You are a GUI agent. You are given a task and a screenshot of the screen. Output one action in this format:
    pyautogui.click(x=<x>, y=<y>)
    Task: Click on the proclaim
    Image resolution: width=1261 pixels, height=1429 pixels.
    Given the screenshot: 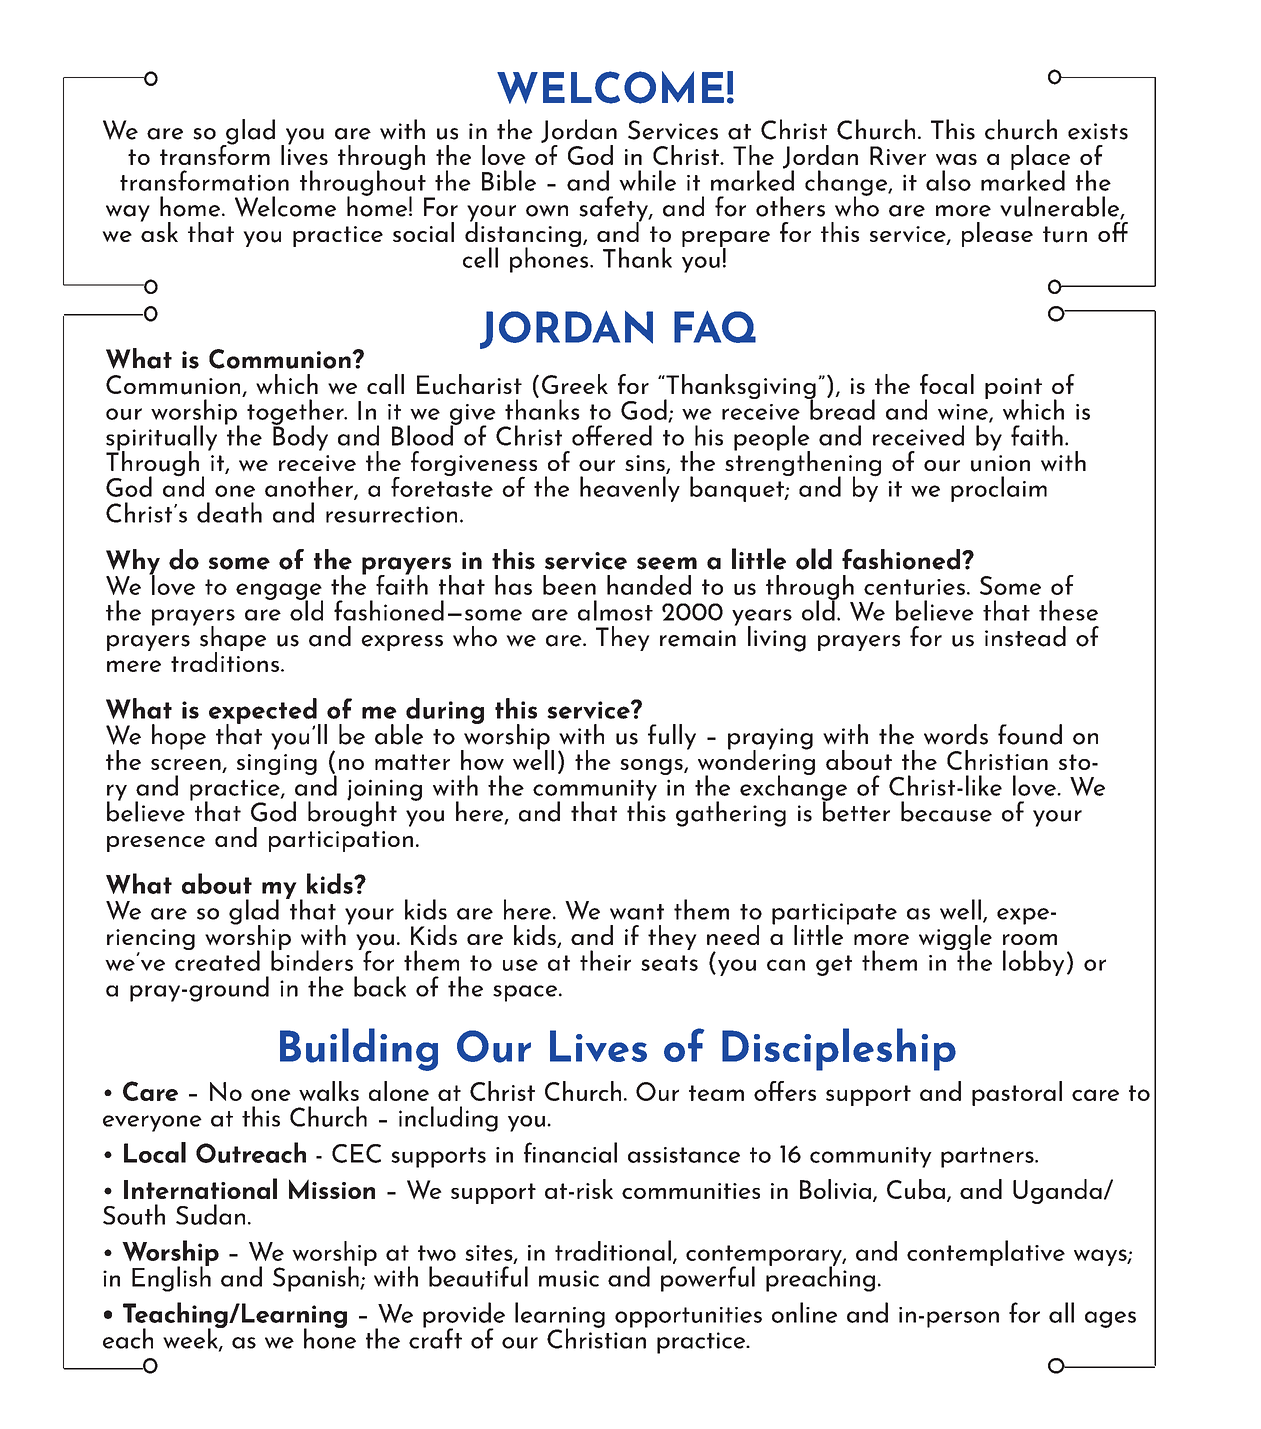 What is the action you would take?
    pyautogui.click(x=999, y=489)
